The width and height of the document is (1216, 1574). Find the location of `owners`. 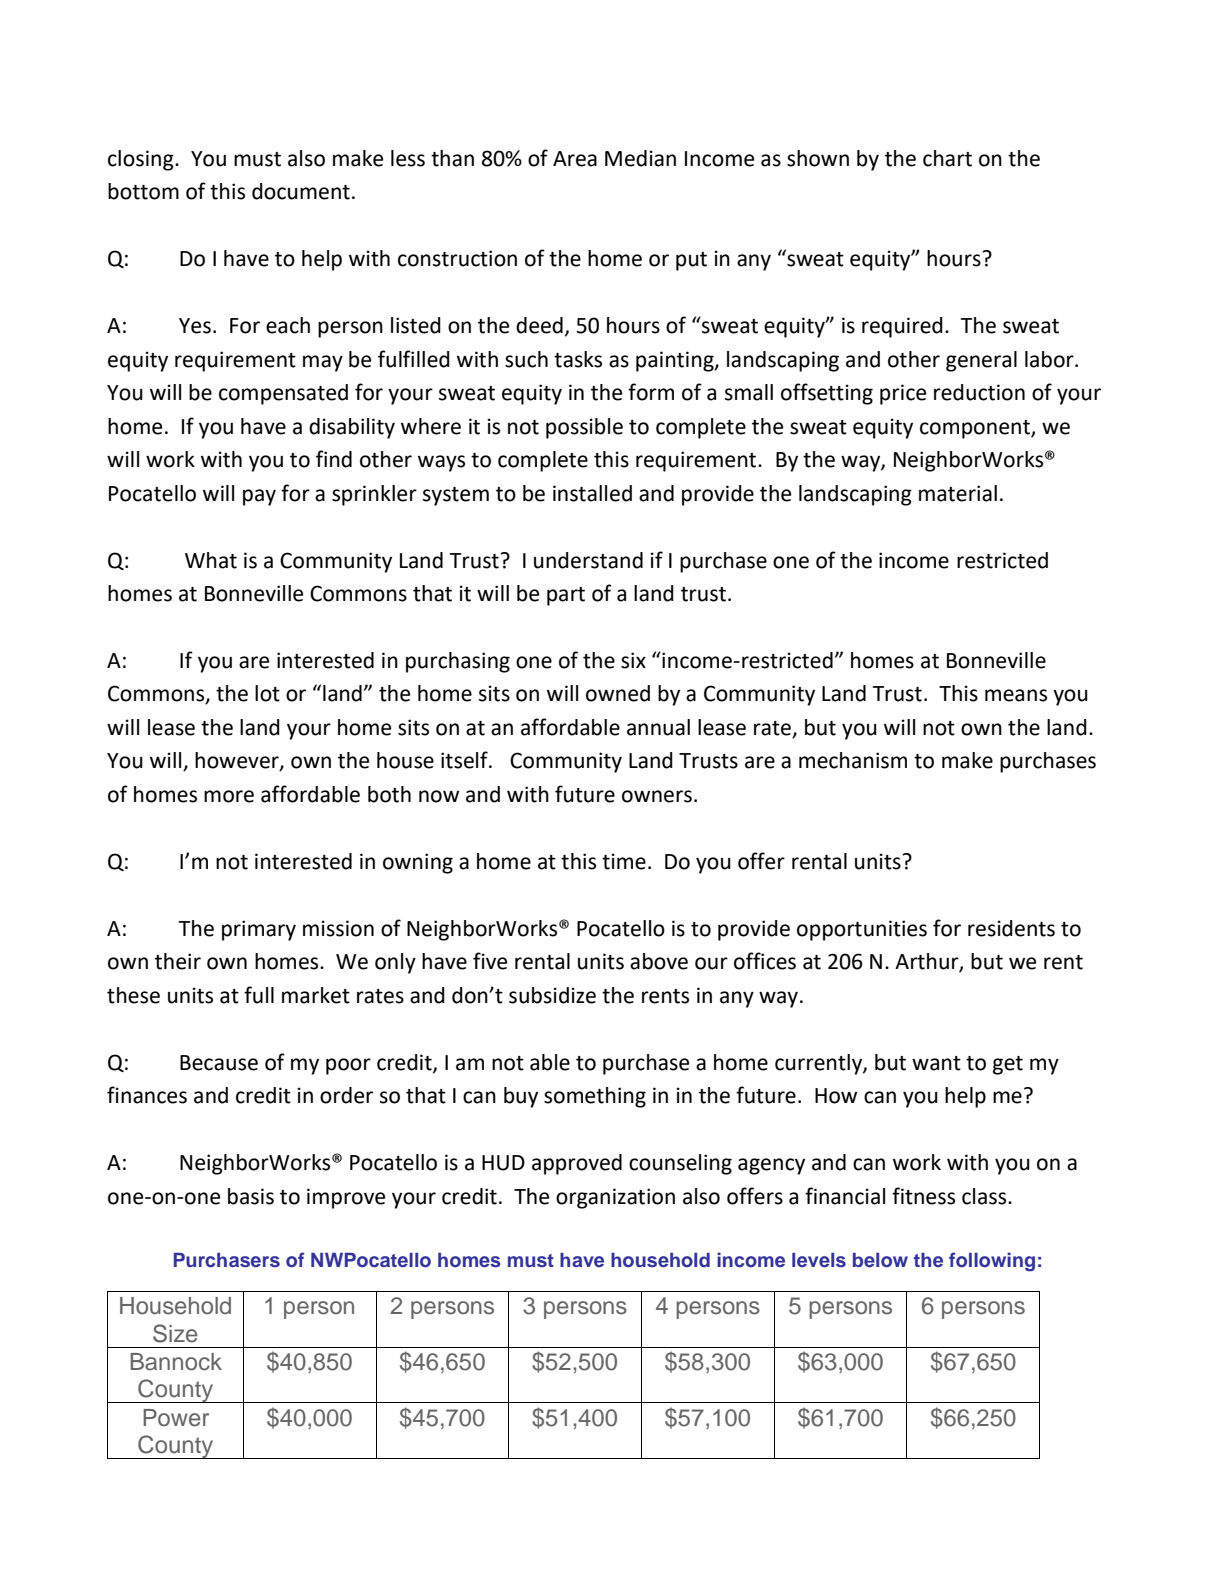

owners is located at coordinates (657, 796).
